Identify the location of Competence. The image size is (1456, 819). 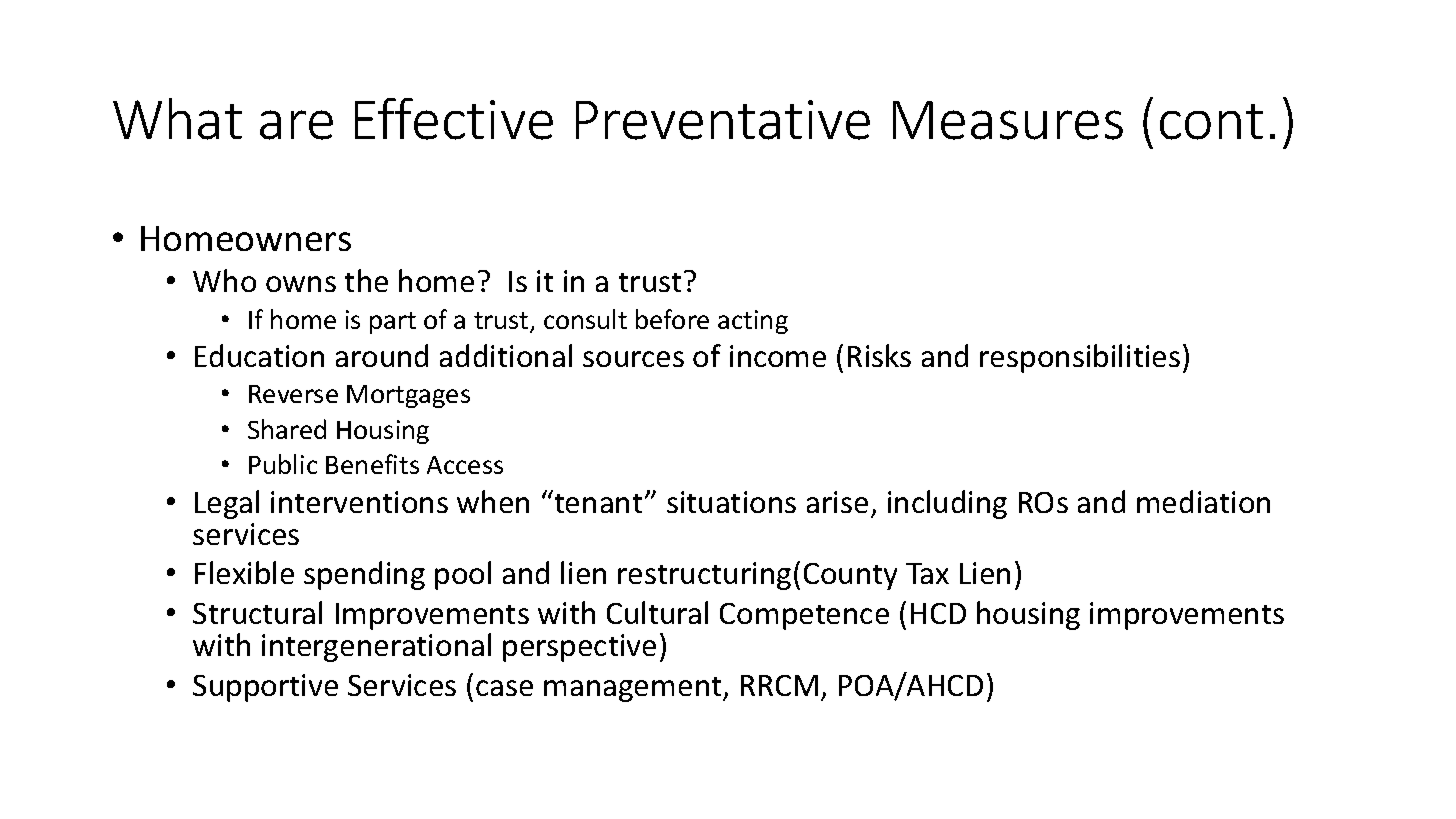
(804, 616).
